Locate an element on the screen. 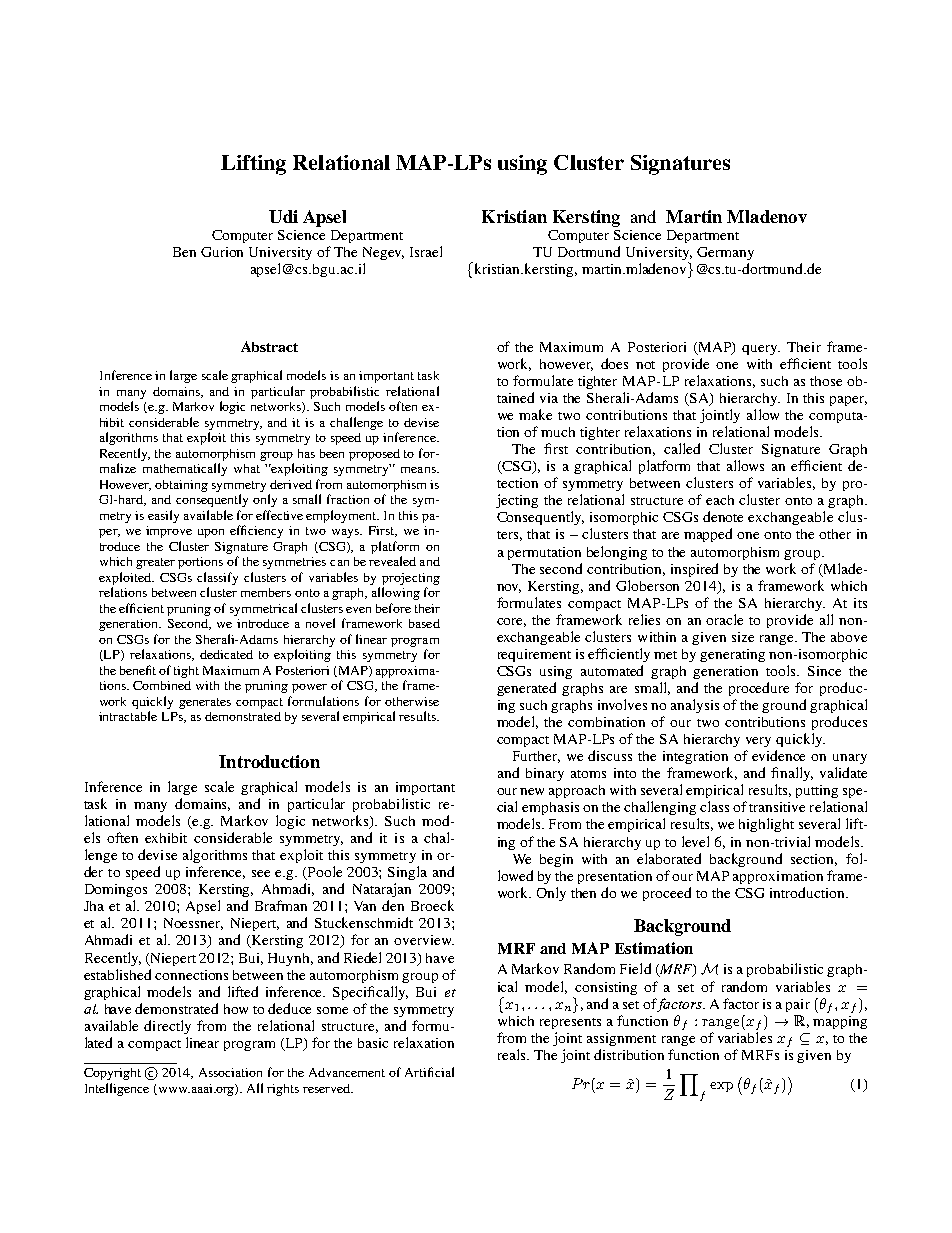 Image resolution: width=952 pixels, height=1233 pixels. Gurion is located at coordinates (222, 252).
